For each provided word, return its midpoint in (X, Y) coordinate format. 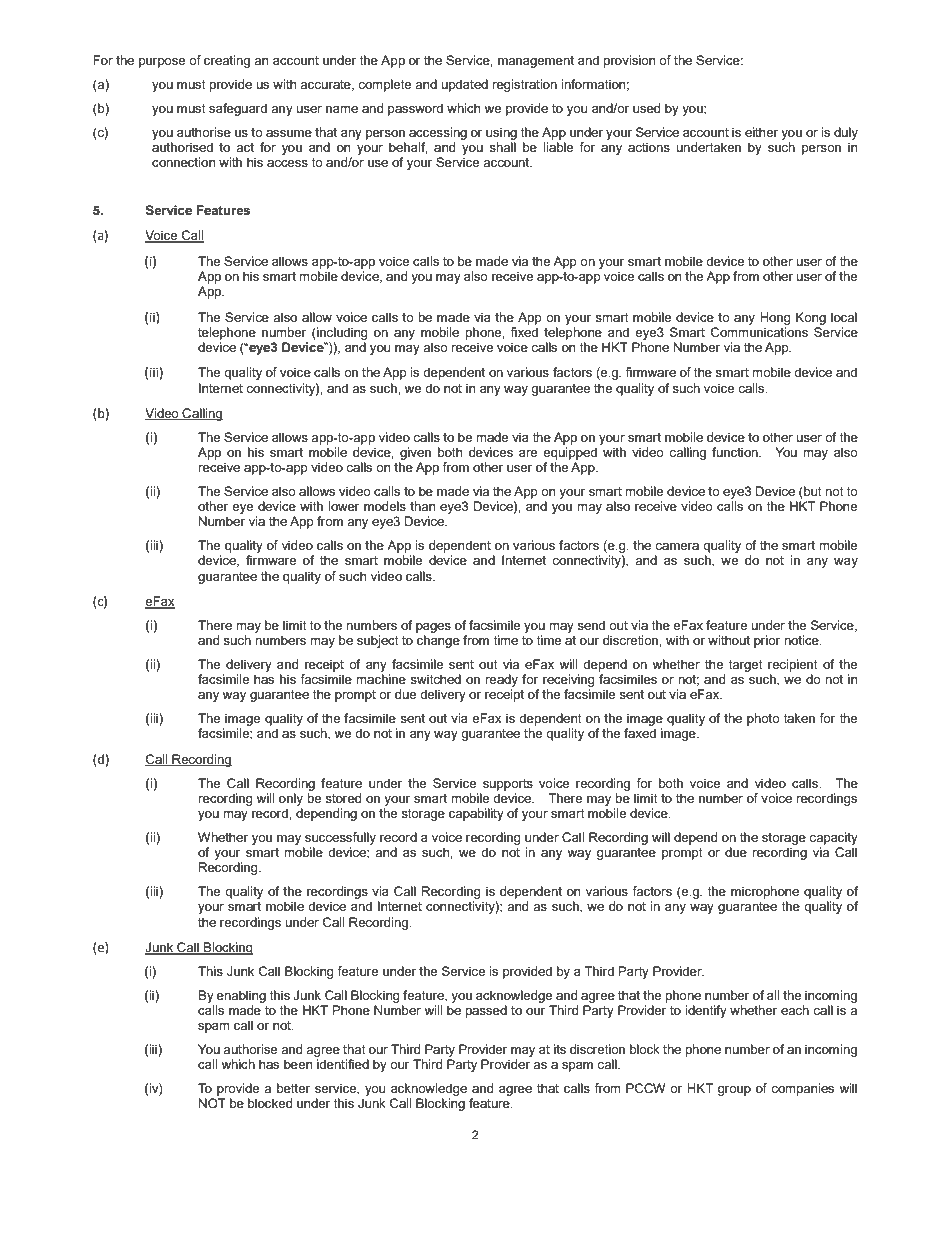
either (761, 132)
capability (476, 814)
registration (524, 85)
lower (343, 506)
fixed (524, 330)
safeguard (238, 109)
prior (767, 641)
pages (433, 628)
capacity (833, 838)
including (341, 333)
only (291, 799)
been (298, 1064)
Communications (759, 331)
